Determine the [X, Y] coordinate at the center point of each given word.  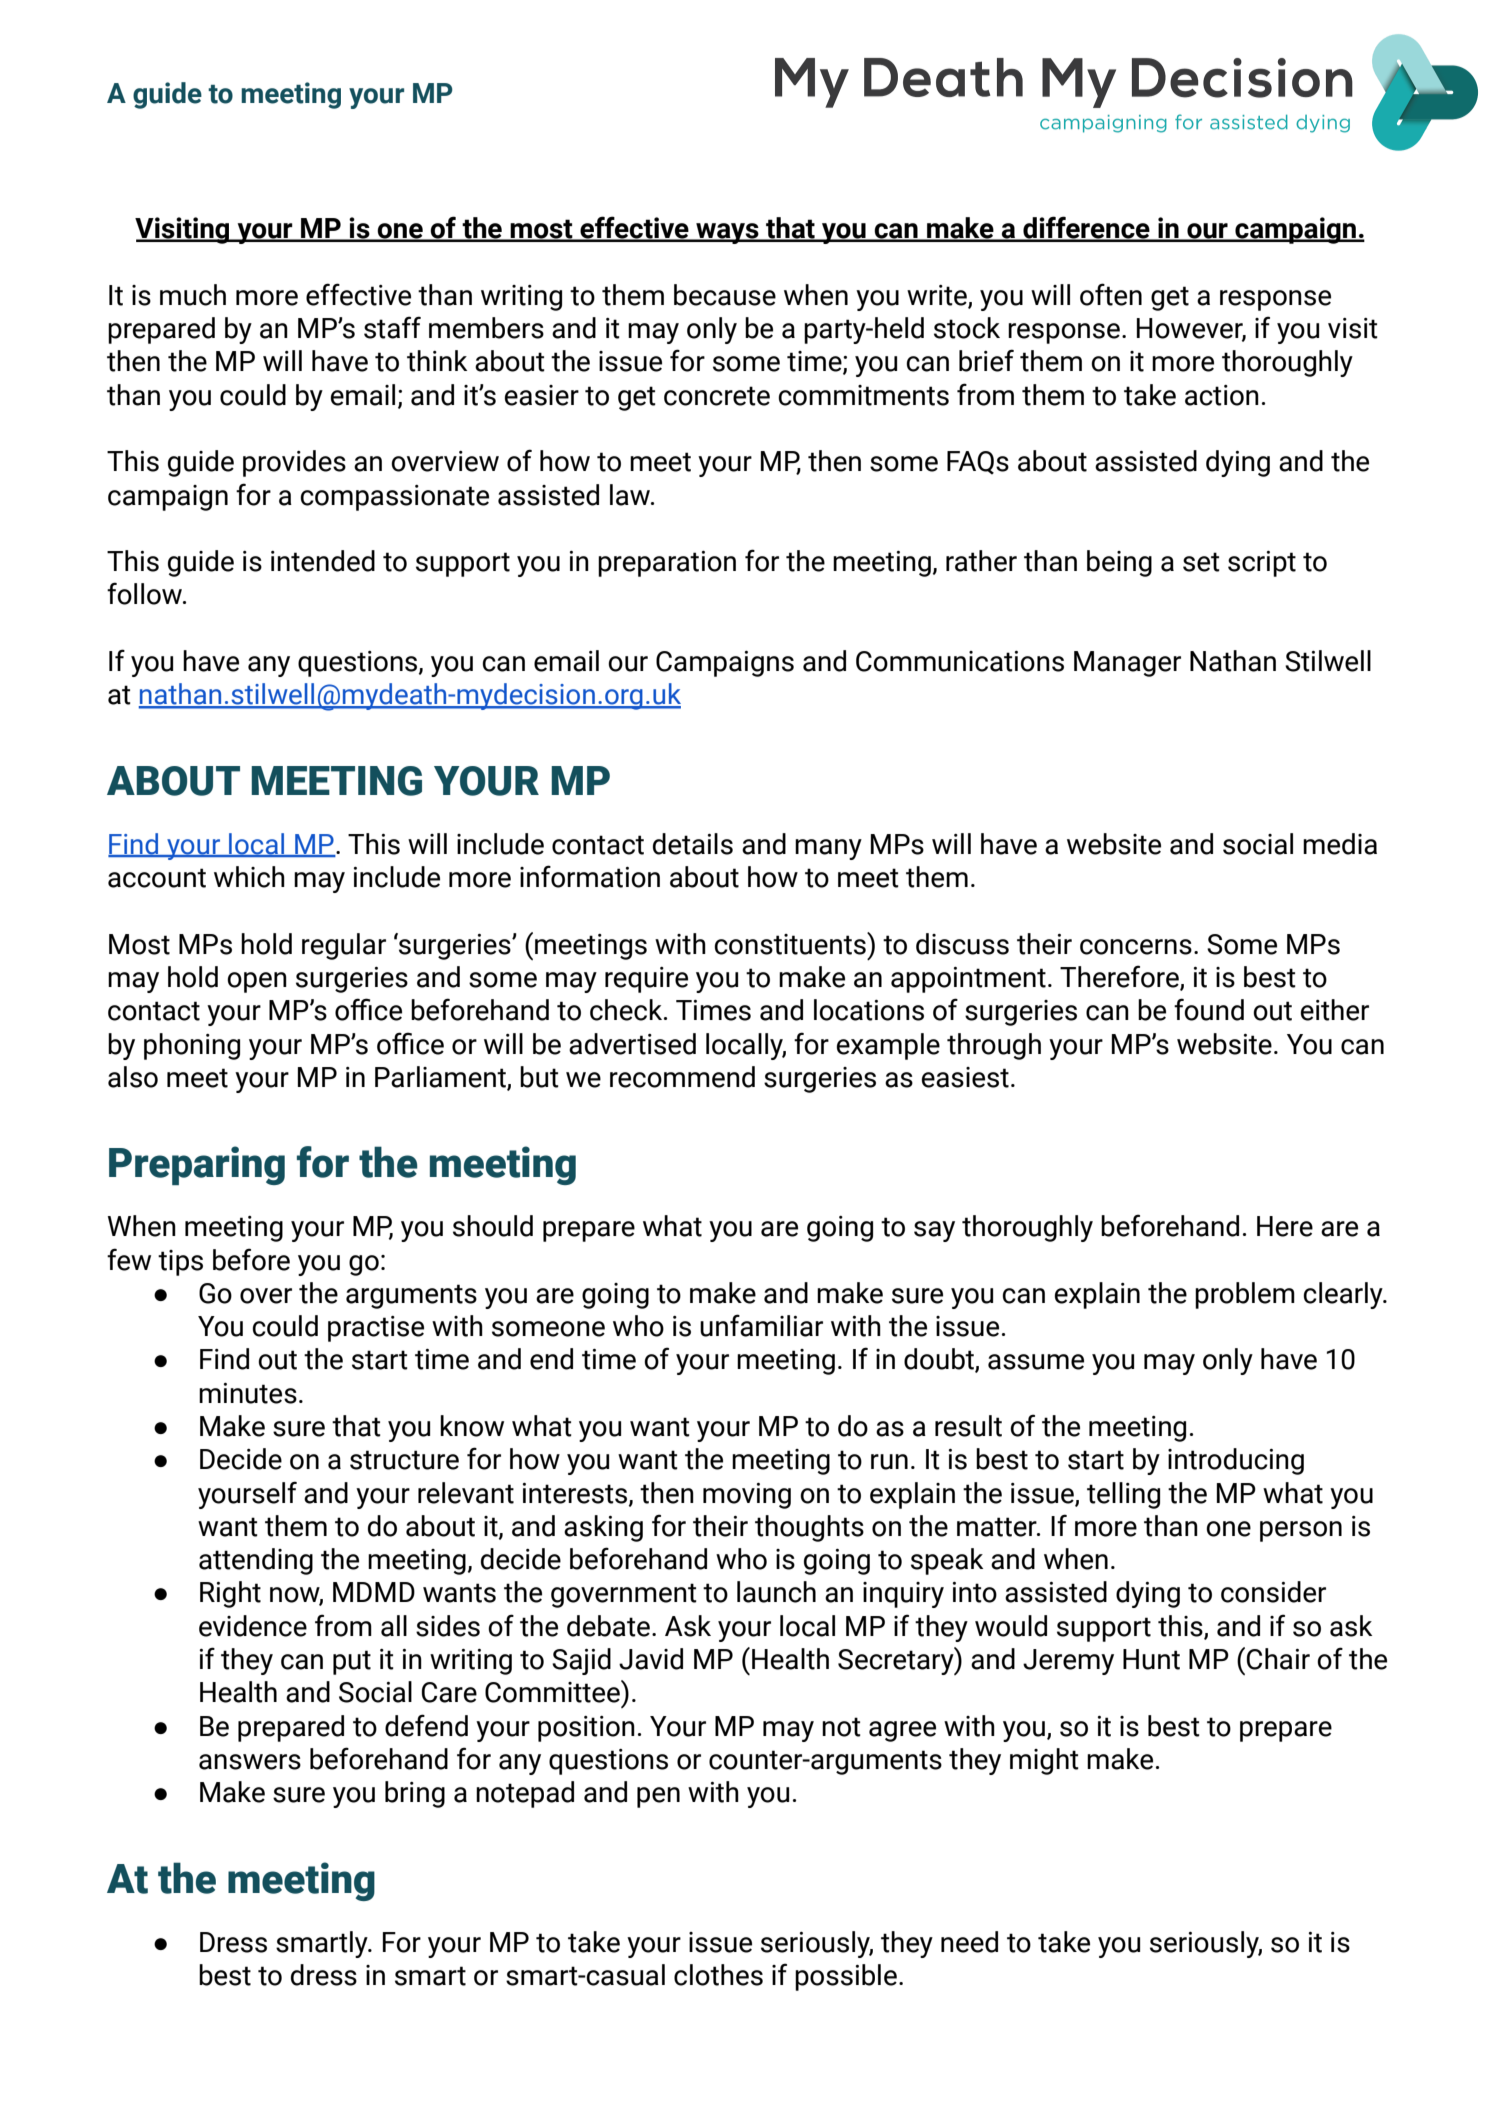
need [969, 1942]
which [249, 877]
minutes [248, 1393]
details [693, 844]
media [1340, 844]
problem [1245, 1295]
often [1111, 294]
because [725, 295]
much [193, 295]
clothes [718, 1975]
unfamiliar [761, 1325]
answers [250, 1762]
